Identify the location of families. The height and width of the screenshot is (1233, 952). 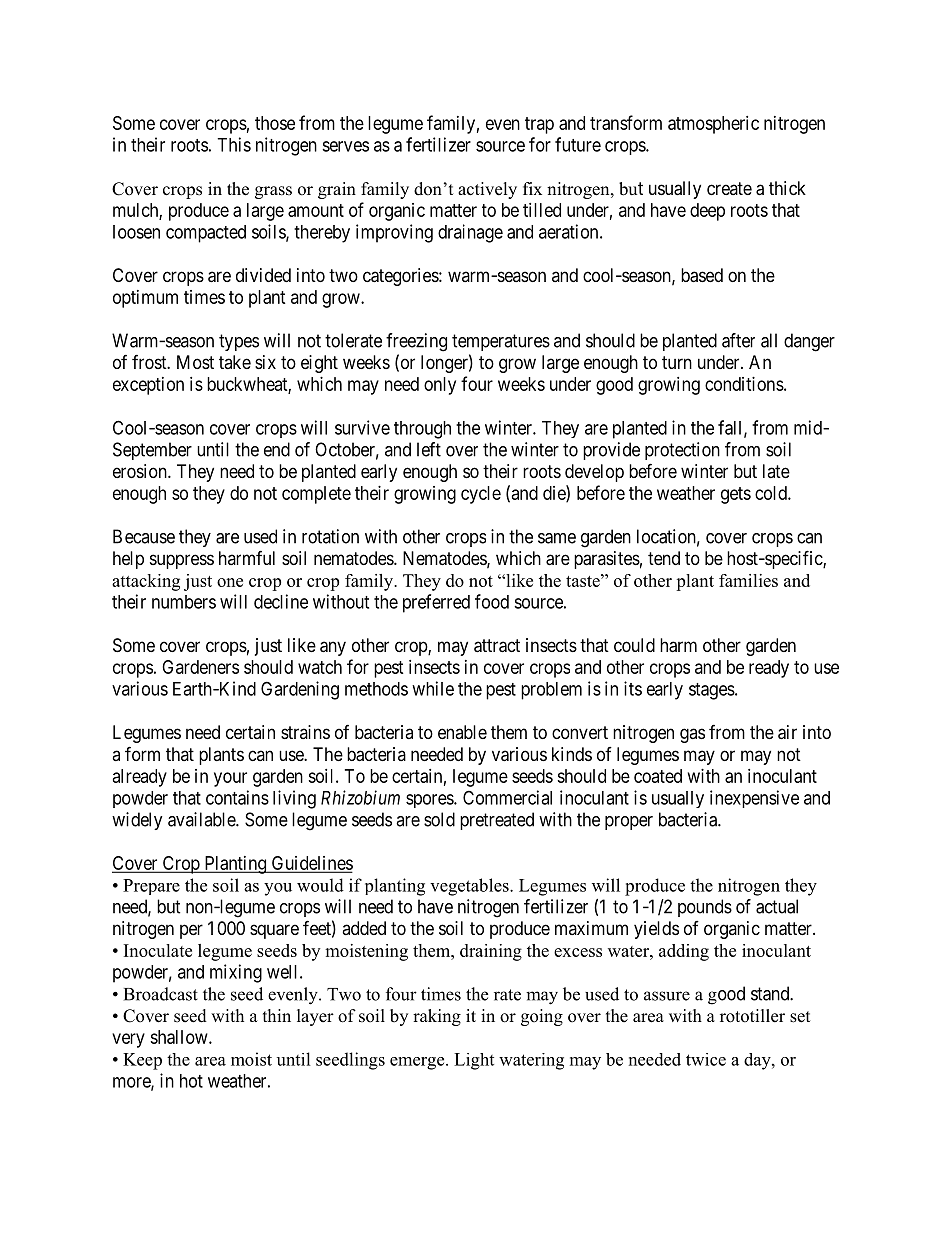
(748, 580).
